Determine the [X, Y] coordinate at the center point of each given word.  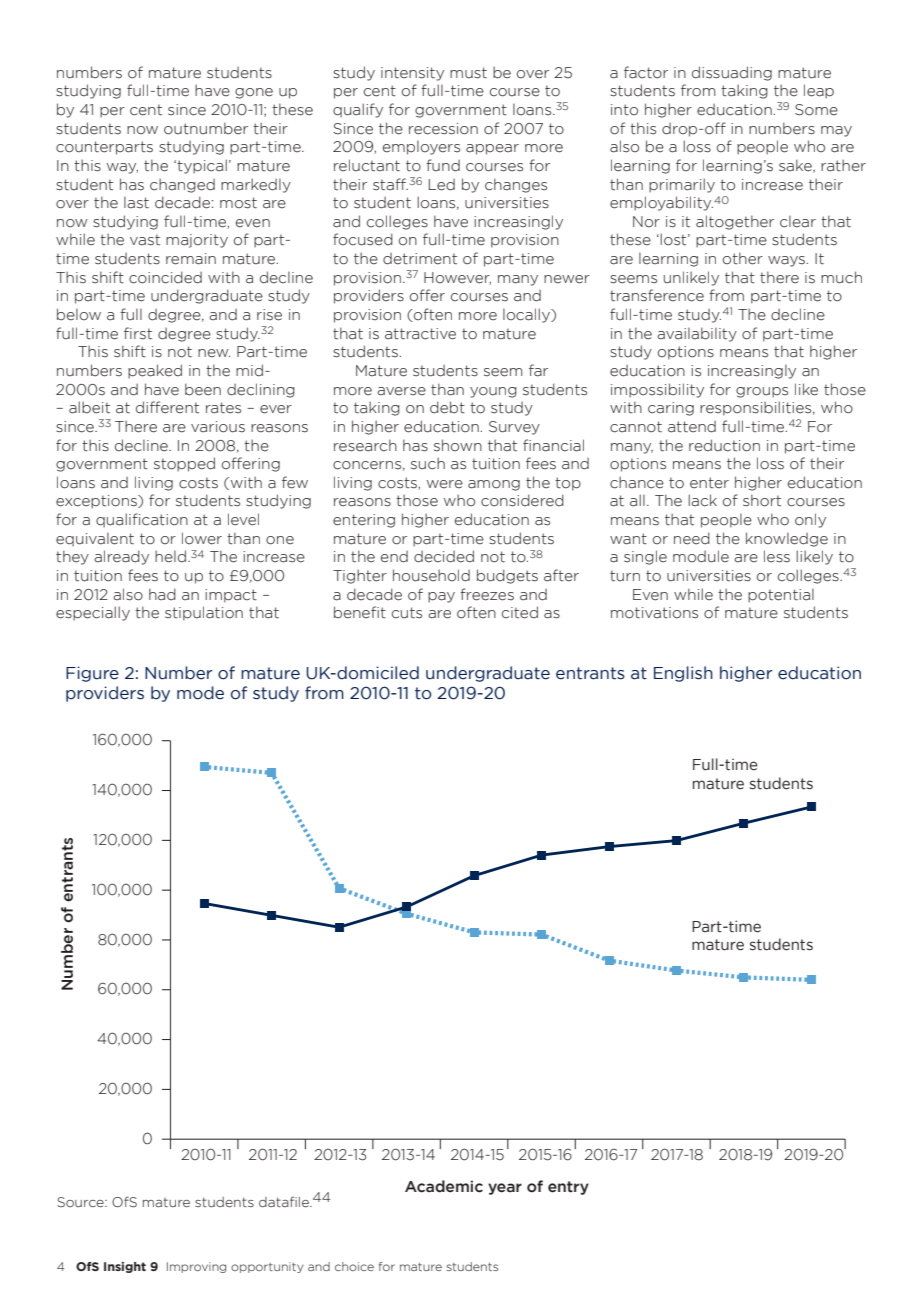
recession [443, 129]
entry [568, 1188]
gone [254, 93]
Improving [196, 1267]
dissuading [732, 73]
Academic [444, 1186]
